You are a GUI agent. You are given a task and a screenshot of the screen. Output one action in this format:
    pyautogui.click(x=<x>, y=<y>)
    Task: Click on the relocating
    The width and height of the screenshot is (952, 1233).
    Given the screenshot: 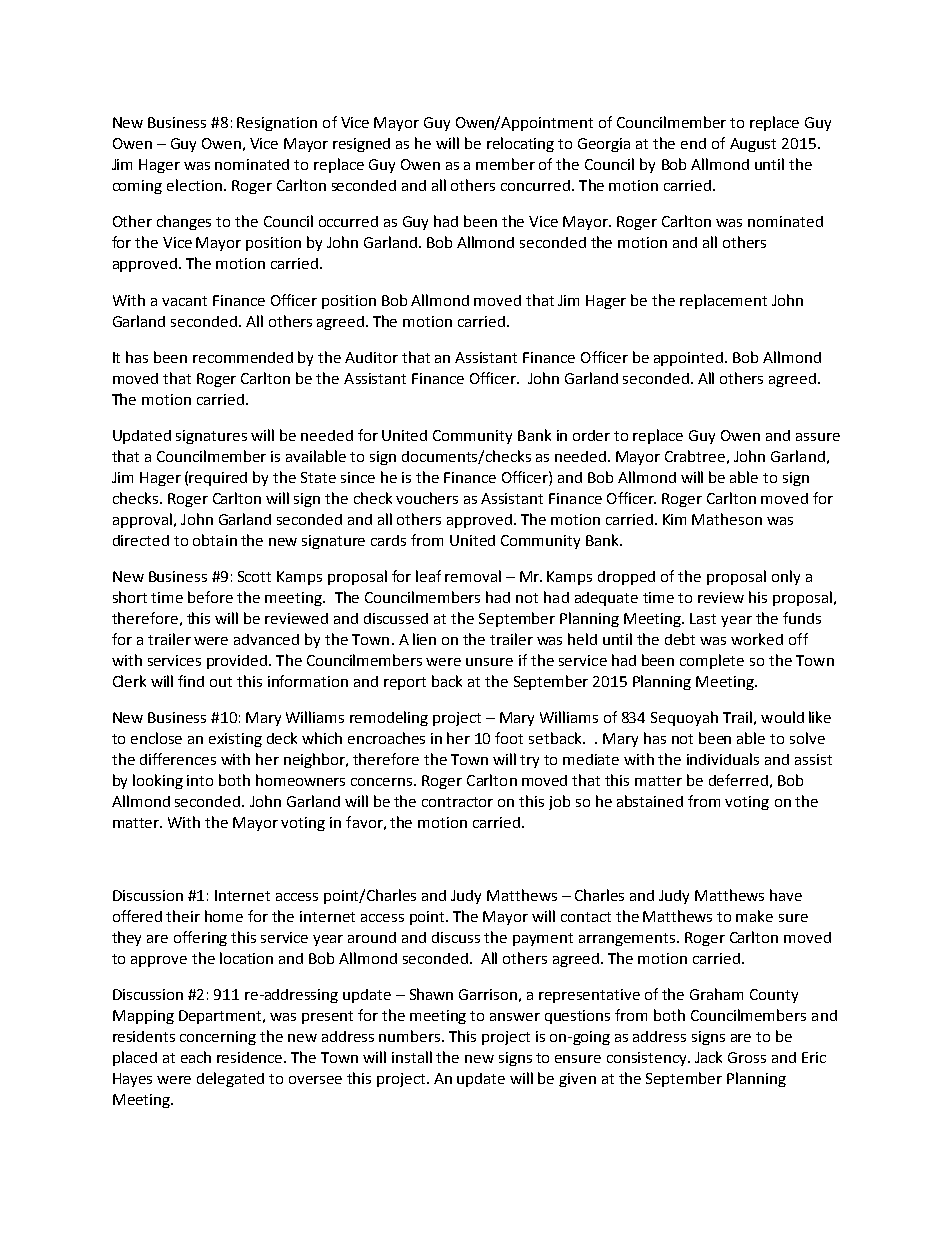 What is the action you would take?
    pyautogui.click(x=520, y=144)
